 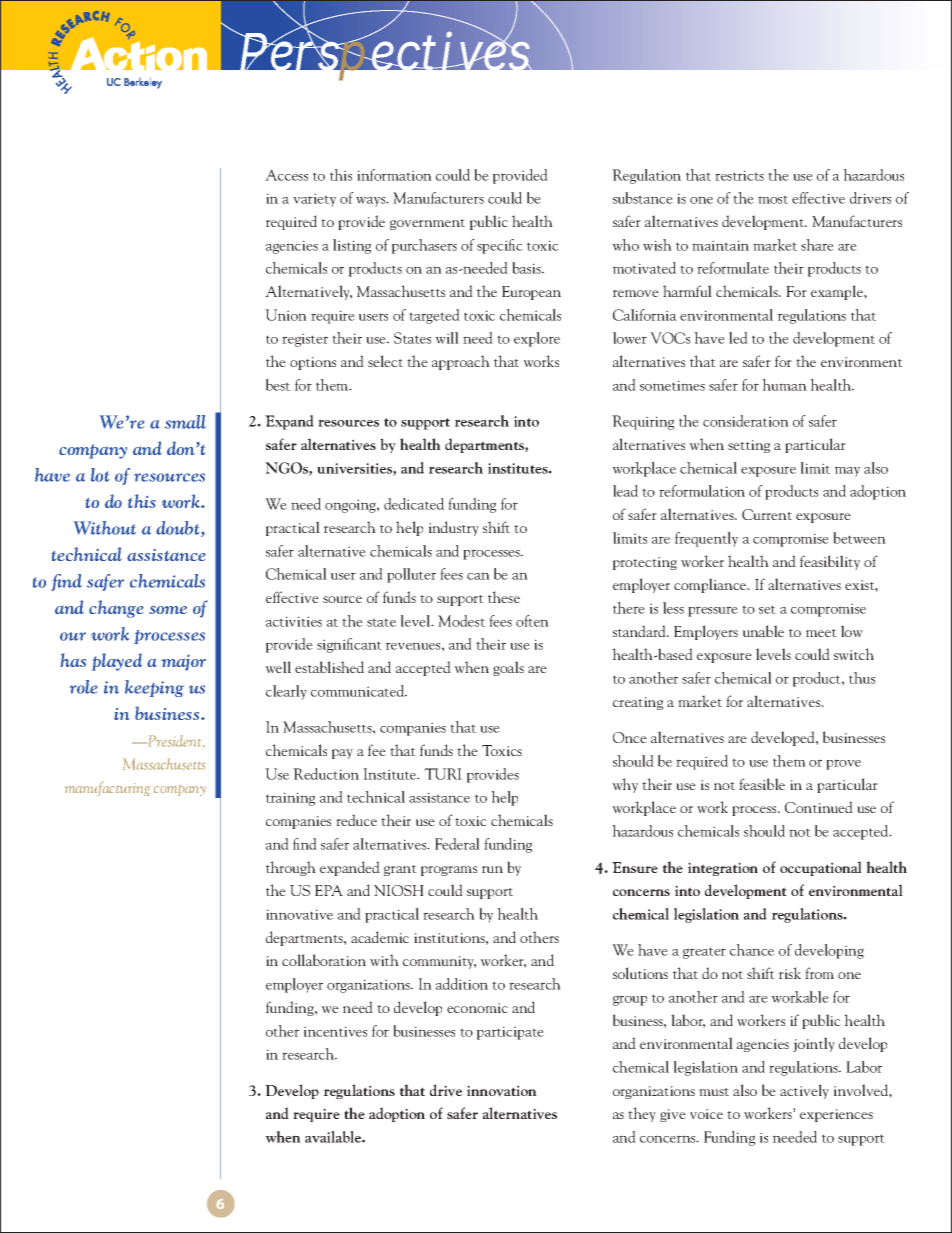 I want to click on government, so click(x=427, y=224).
